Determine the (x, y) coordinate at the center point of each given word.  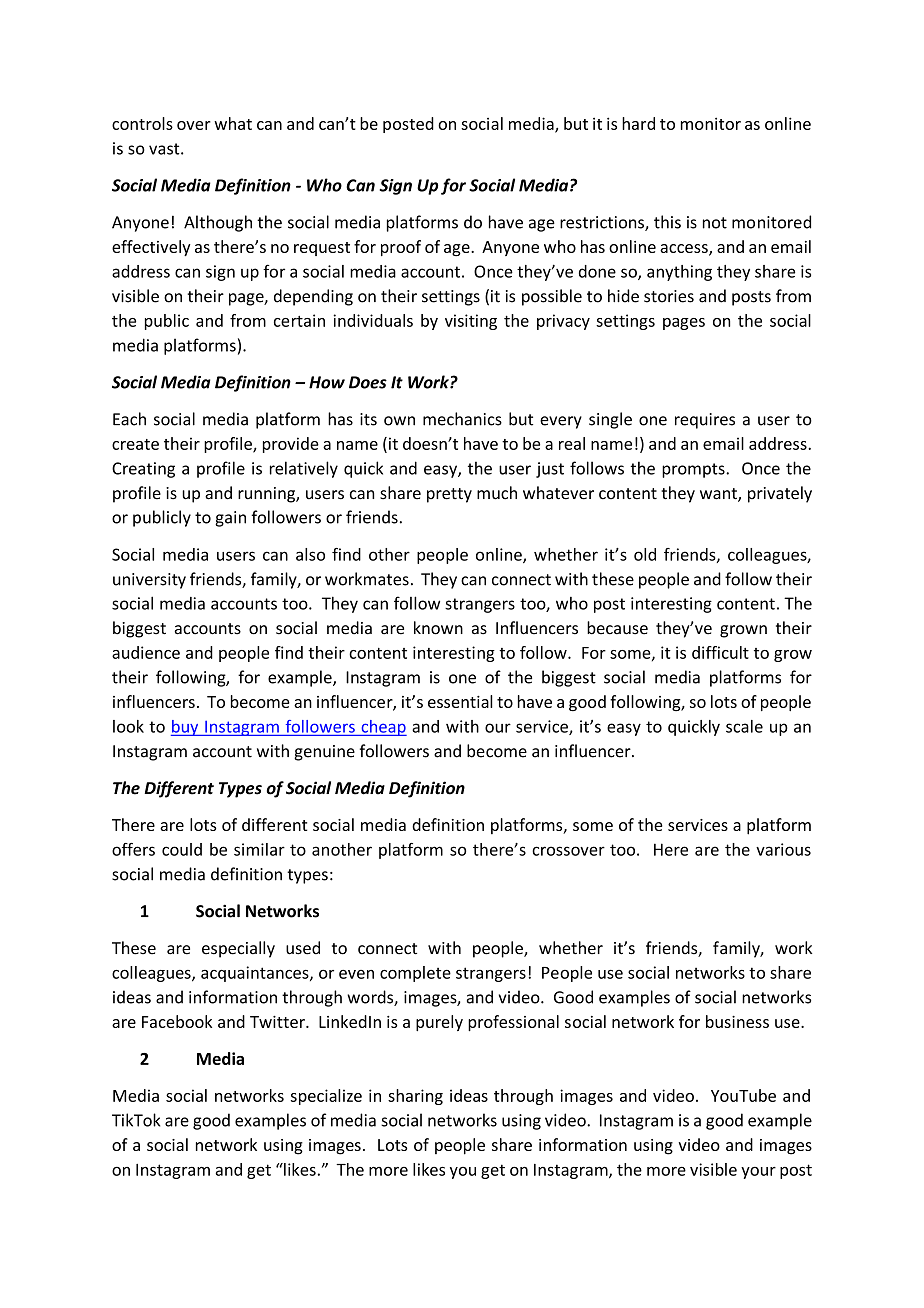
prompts (694, 470)
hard (638, 123)
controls (142, 123)
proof (401, 248)
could (182, 849)
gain (230, 519)
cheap (383, 728)
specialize (326, 1097)
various (783, 849)
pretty (449, 495)
